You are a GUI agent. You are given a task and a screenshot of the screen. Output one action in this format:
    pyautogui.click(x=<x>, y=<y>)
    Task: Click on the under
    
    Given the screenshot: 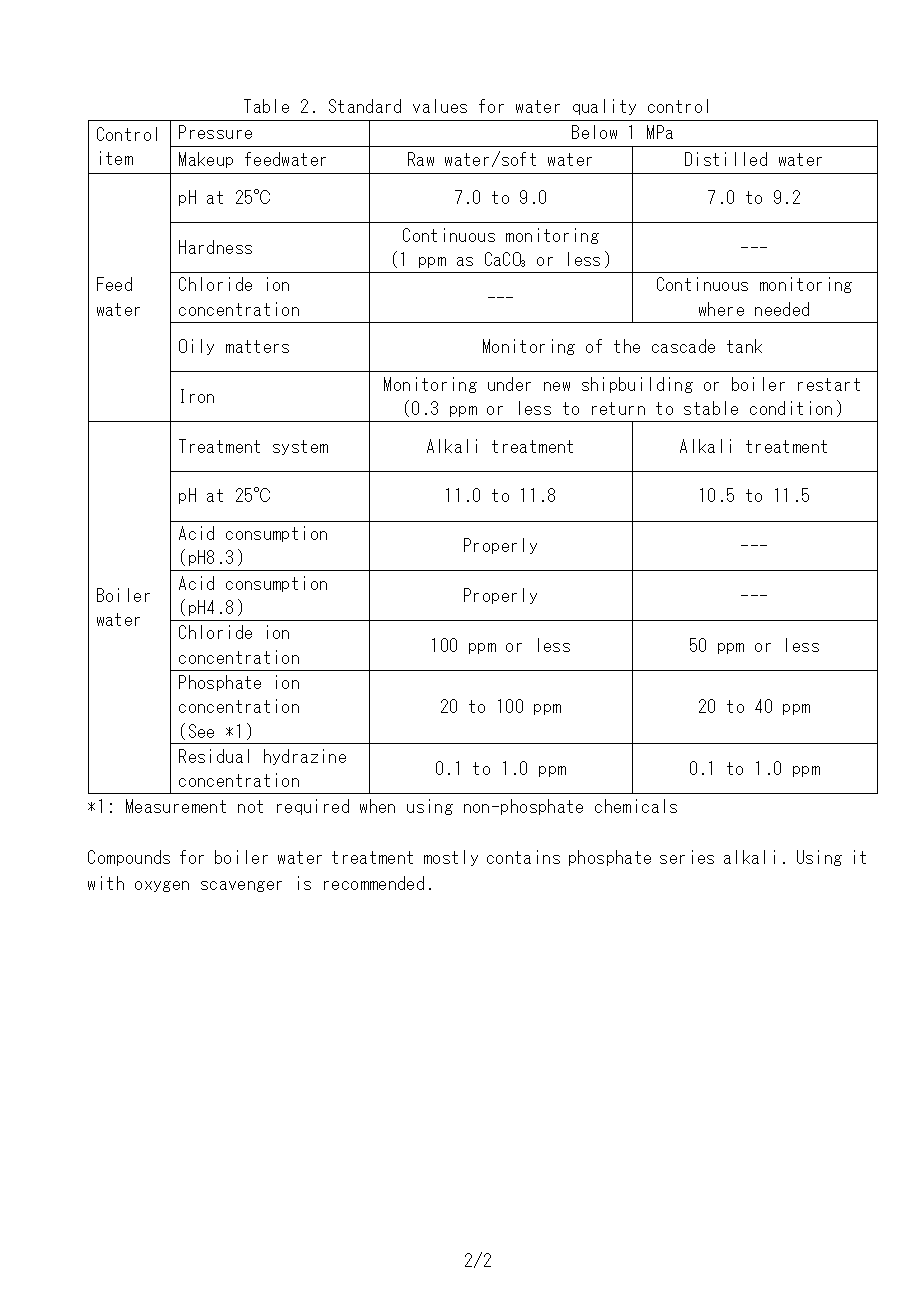 What is the action you would take?
    pyautogui.click(x=509, y=384)
